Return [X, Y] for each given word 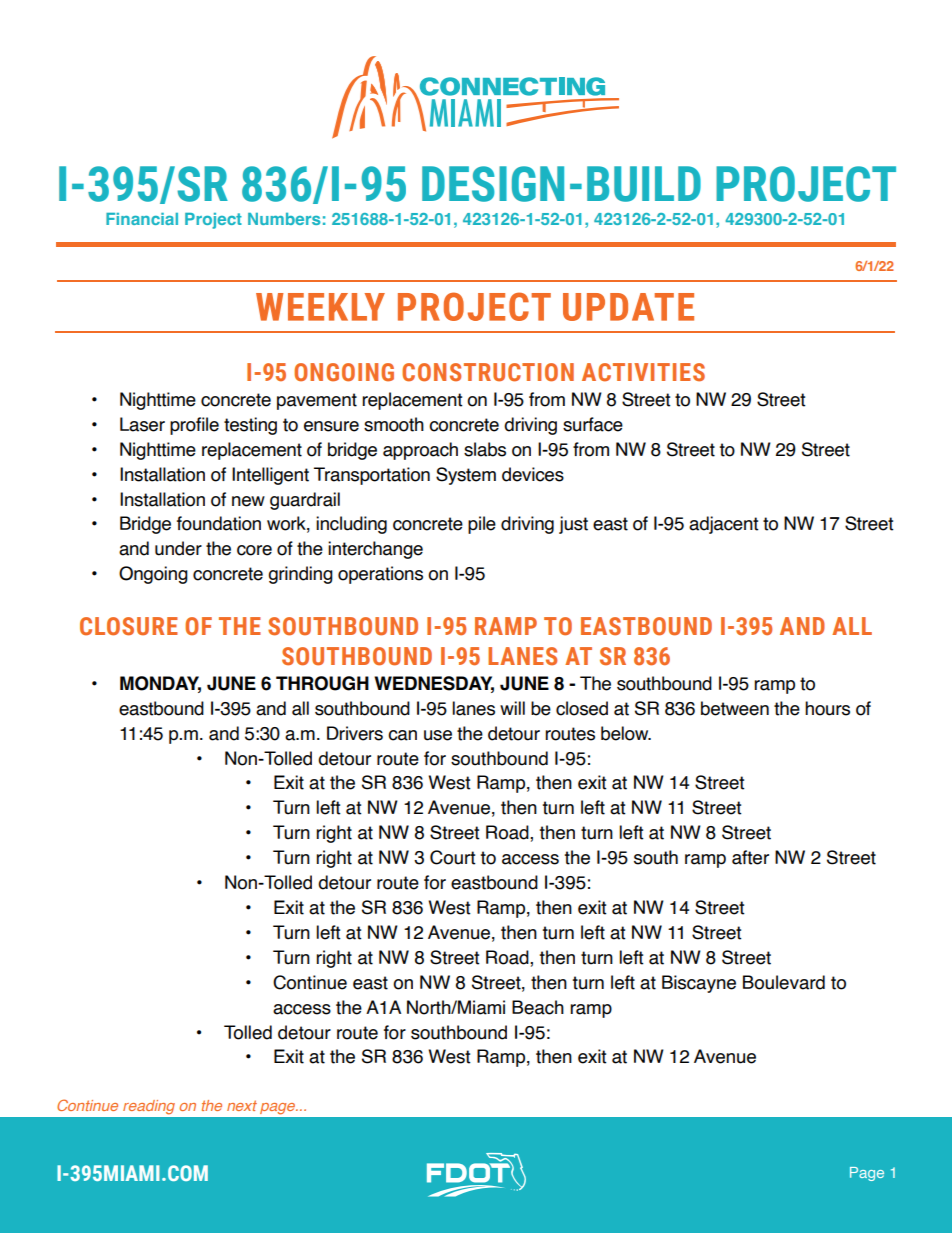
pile [482, 525]
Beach [538, 1007]
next [242, 1105]
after [750, 857]
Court [453, 857]
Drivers [355, 733]
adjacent [724, 525]
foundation [219, 523]
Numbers [284, 219]
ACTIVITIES [643, 372]
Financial [142, 219]
